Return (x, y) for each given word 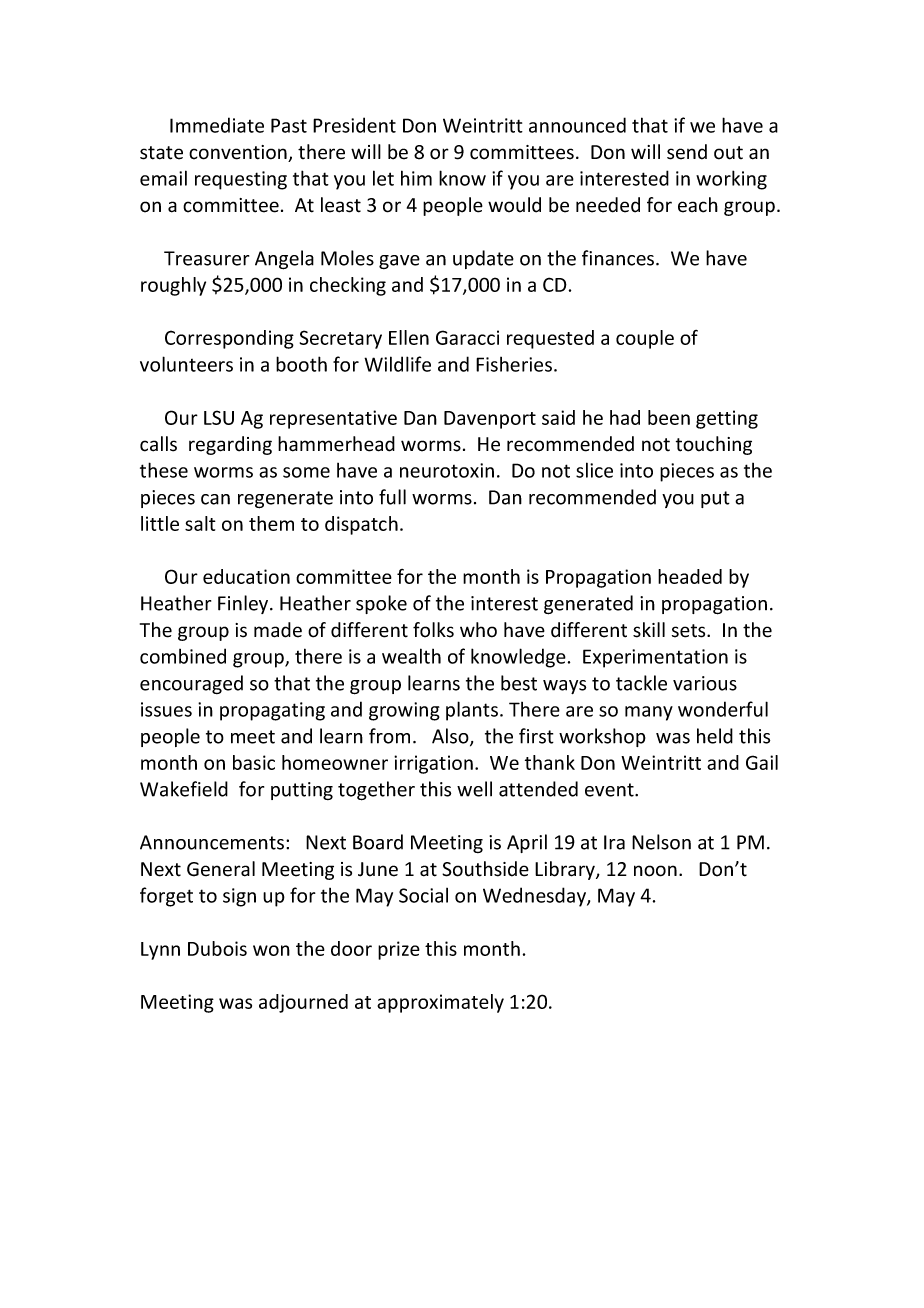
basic (254, 762)
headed (690, 576)
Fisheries (514, 364)
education (246, 576)
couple (645, 339)
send (687, 152)
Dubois (217, 948)
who (478, 630)
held (715, 736)
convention (239, 153)
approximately (440, 1003)
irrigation (433, 764)
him (416, 178)
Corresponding (229, 339)
